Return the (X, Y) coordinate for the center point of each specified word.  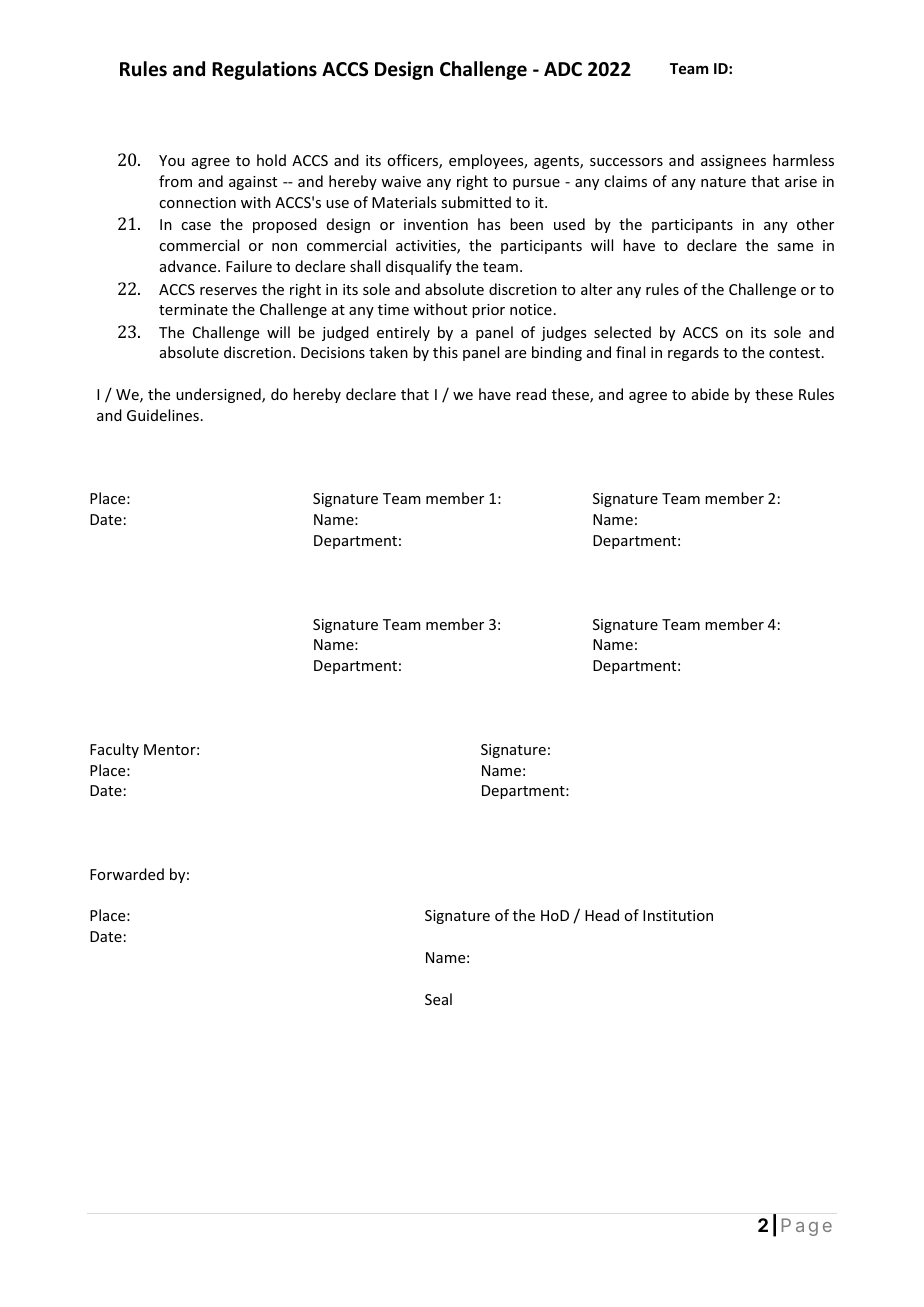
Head (602, 915)
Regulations (264, 70)
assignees (733, 162)
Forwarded (127, 874)
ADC (563, 69)
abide (710, 394)
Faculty (114, 750)
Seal (438, 999)
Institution (678, 915)
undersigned (219, 395)
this (445, 352)
